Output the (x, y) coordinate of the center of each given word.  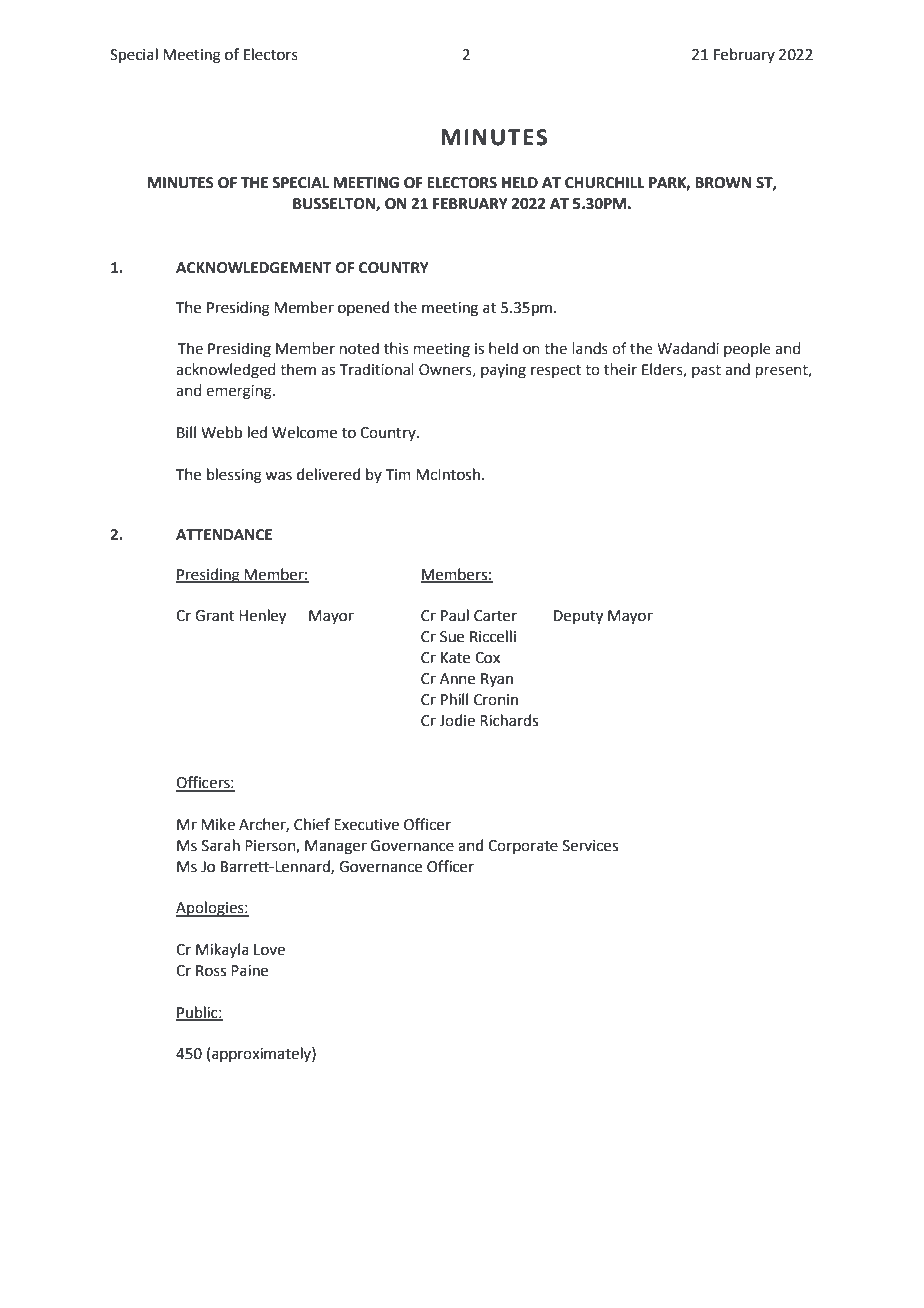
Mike (218, 824)
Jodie (457, 720)
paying (503, 371)
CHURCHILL (605, 183)
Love (269, 950)
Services (590, 846)
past (706, 371)
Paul (455, 615)
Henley (262, 617)
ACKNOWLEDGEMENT (254, 268)
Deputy (578, 617)
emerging (240, 392)
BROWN (723, 183)
